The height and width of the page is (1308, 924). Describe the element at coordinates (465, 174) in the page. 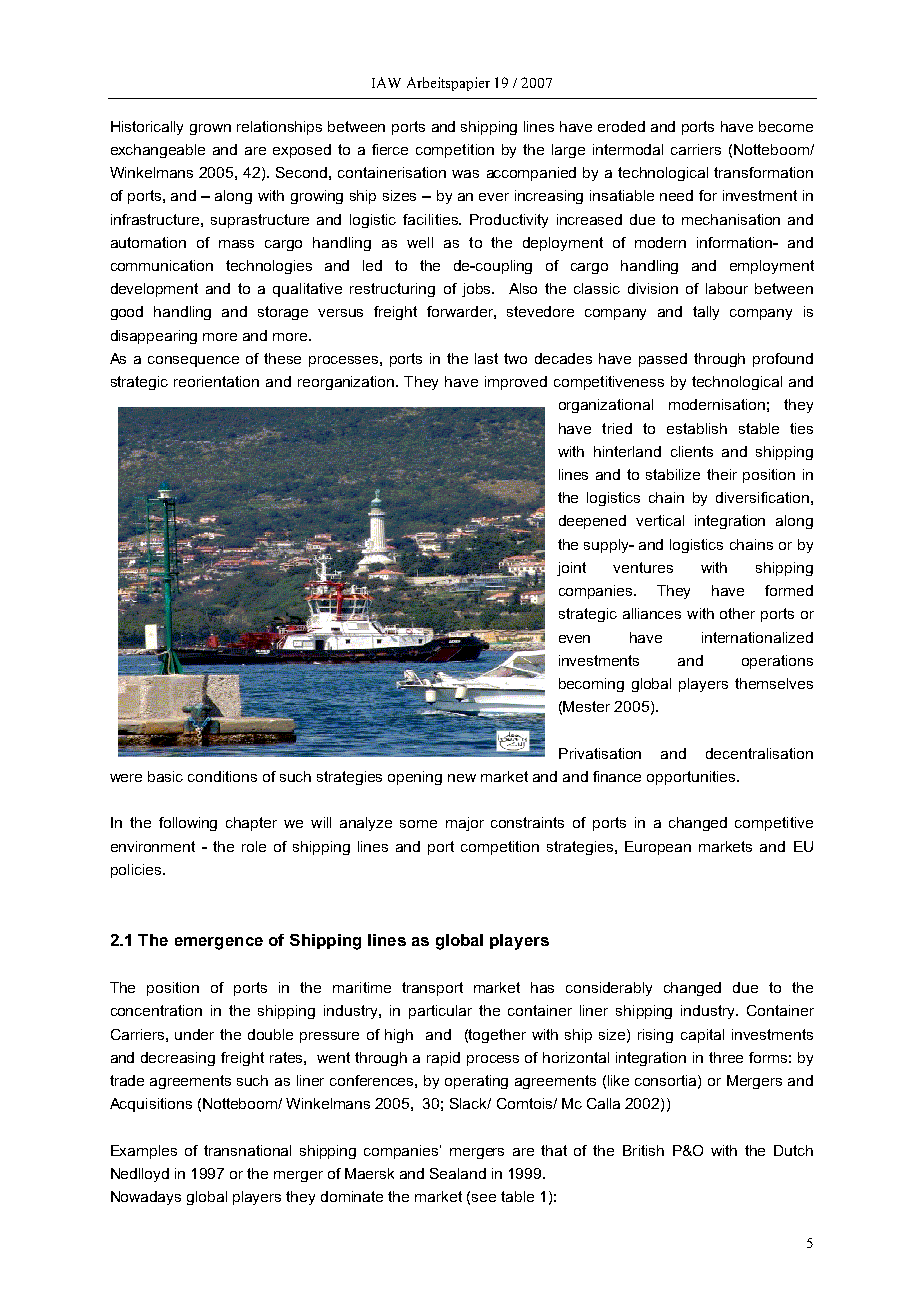

I see `was` at that location.
